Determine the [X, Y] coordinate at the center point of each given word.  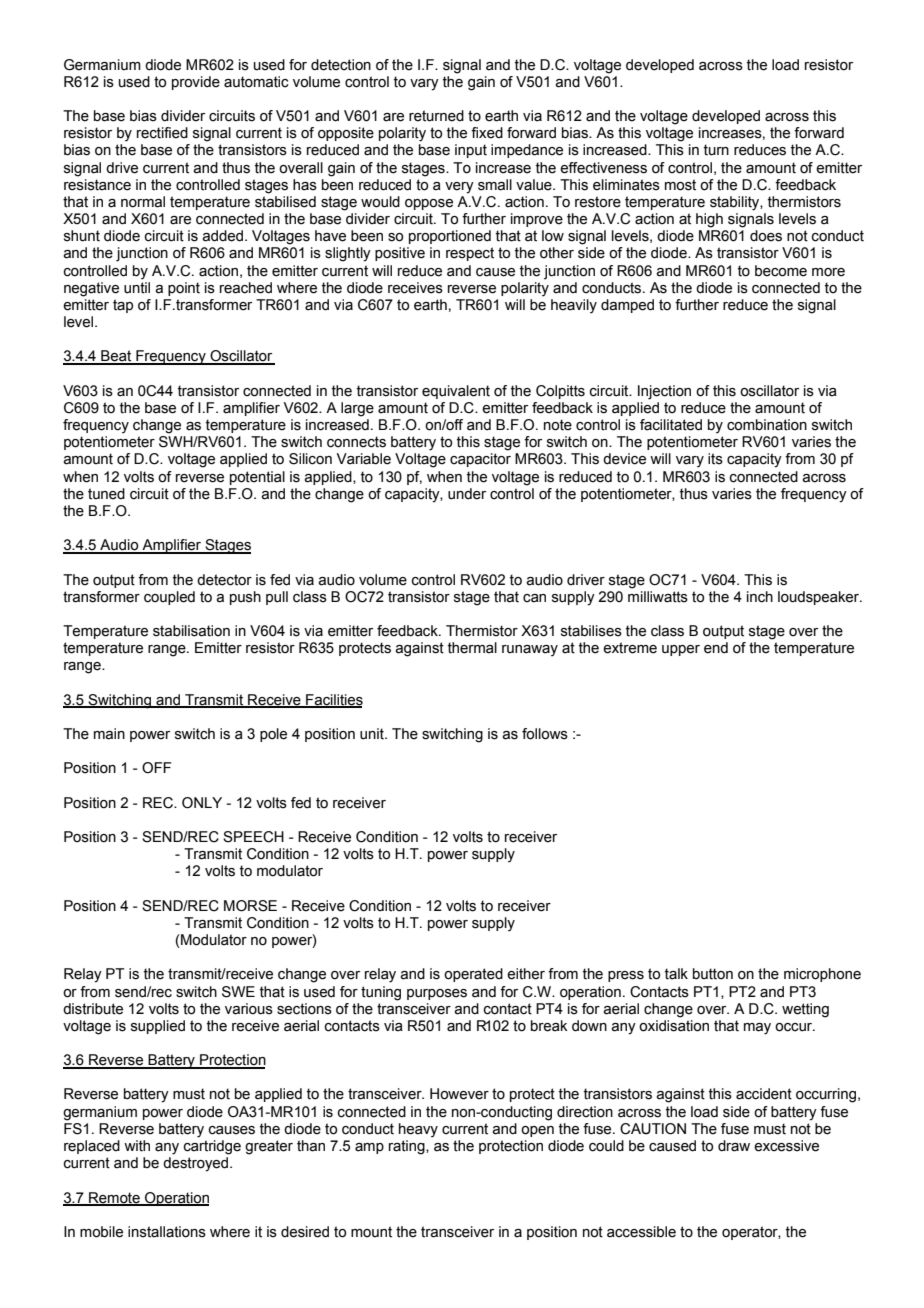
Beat [116, 357]
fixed [487, 133]
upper [681, 650]
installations [167, 1232]
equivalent [456, 392]
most [680, 185]
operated [473, 975]
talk [676, 974]
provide [196, 83]
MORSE [250, 906]
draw [734, 1146]
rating [408, 1147]
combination [767, 425]
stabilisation [191, 631]
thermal [472, 648]
